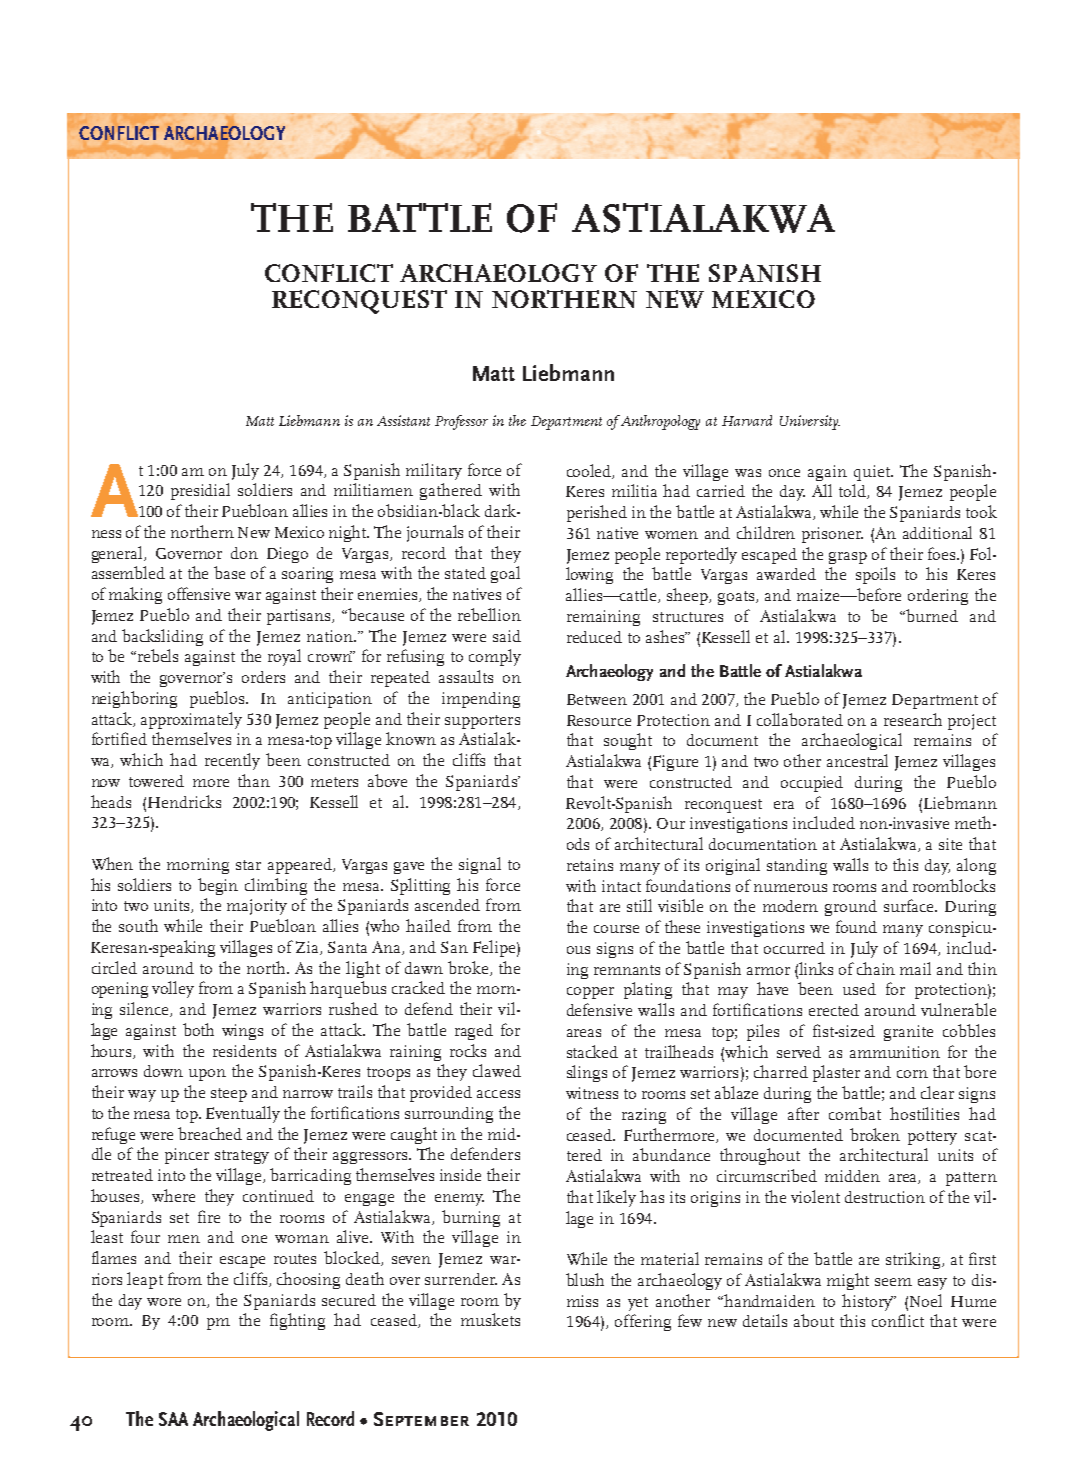 Image resolution: width=1087 pixels, height=1477 pixels. What do you see at coordinates (244, 553) in the screenshot?
I see `don` at bounding box center [244, 553].
